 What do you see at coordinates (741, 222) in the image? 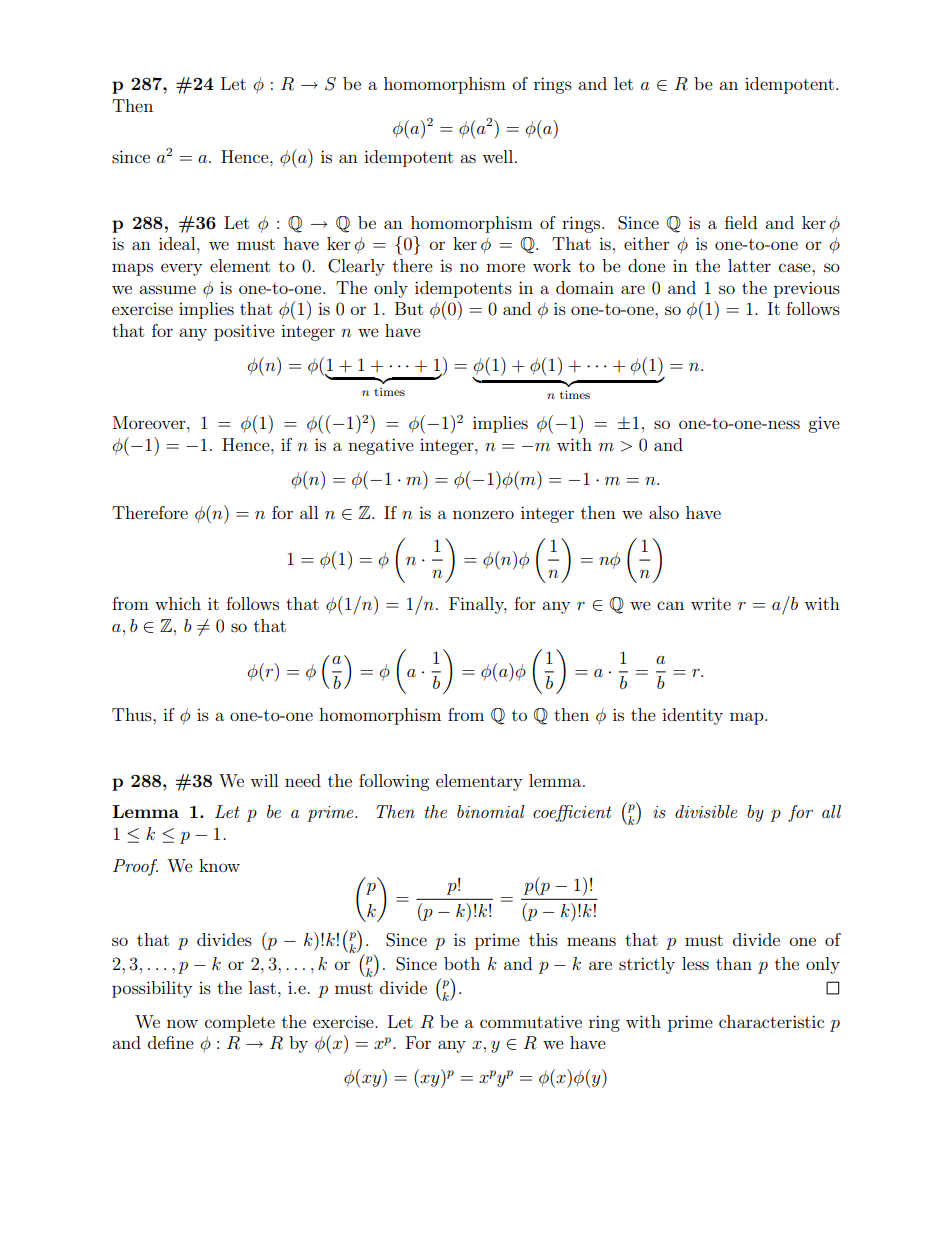
I see `field` at bounding box center [741, 222].
